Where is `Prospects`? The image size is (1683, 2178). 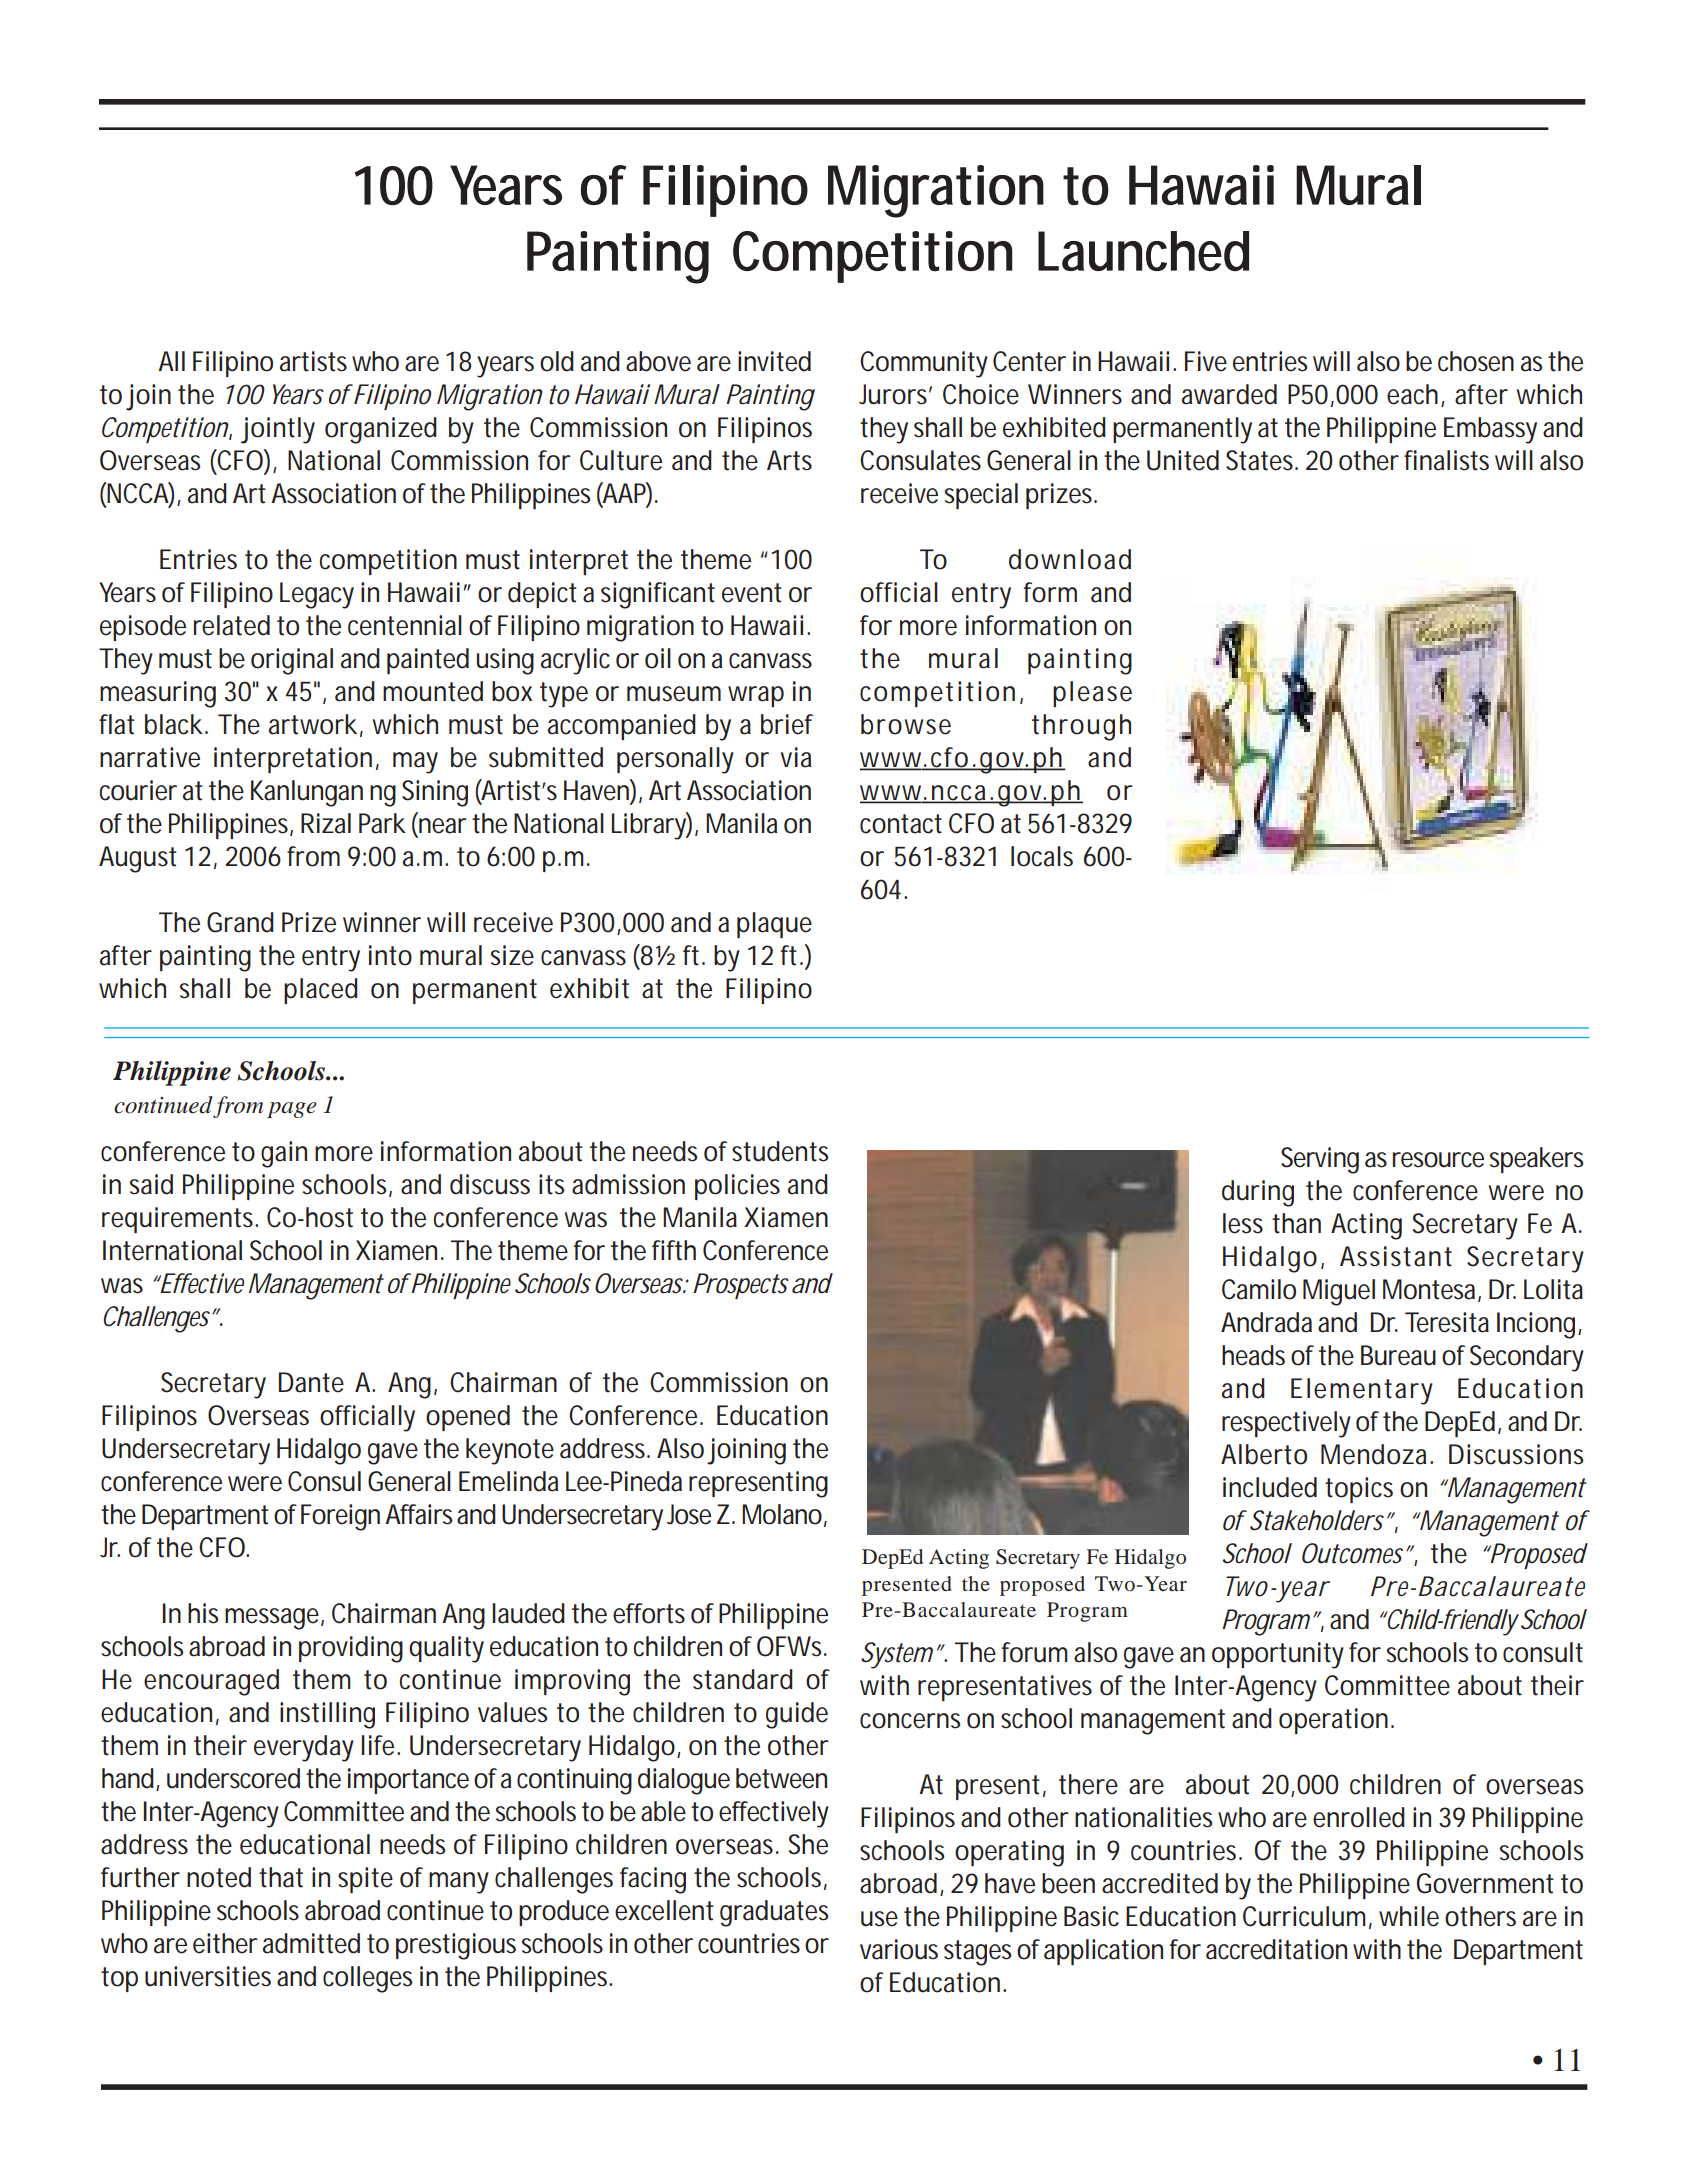 Prospects is located at coordinates (741, 1286).
